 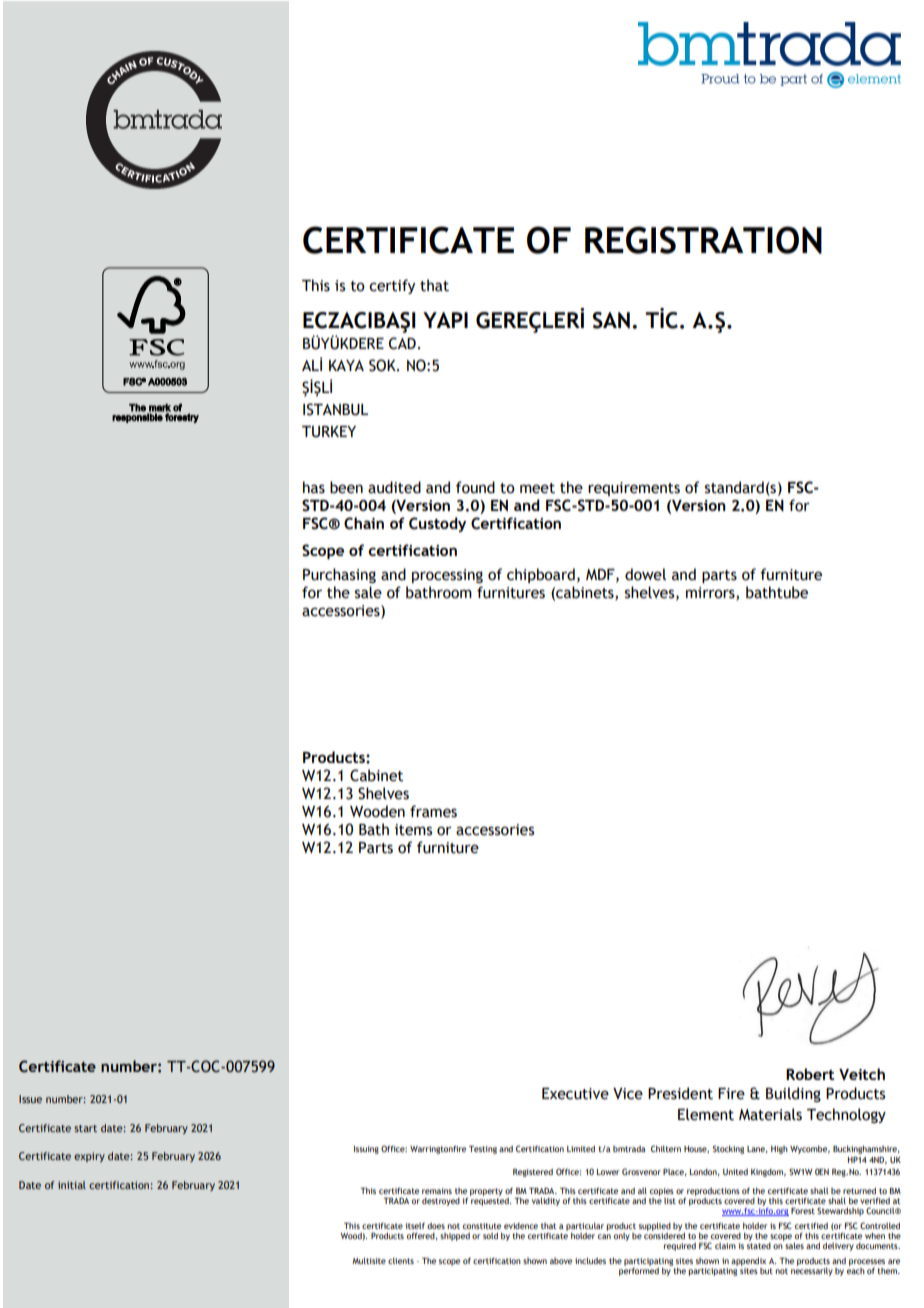 What do you see at coordinates (703, 240) in the document?
I see `REGISTRATION` at bounding box center [703, 240].
